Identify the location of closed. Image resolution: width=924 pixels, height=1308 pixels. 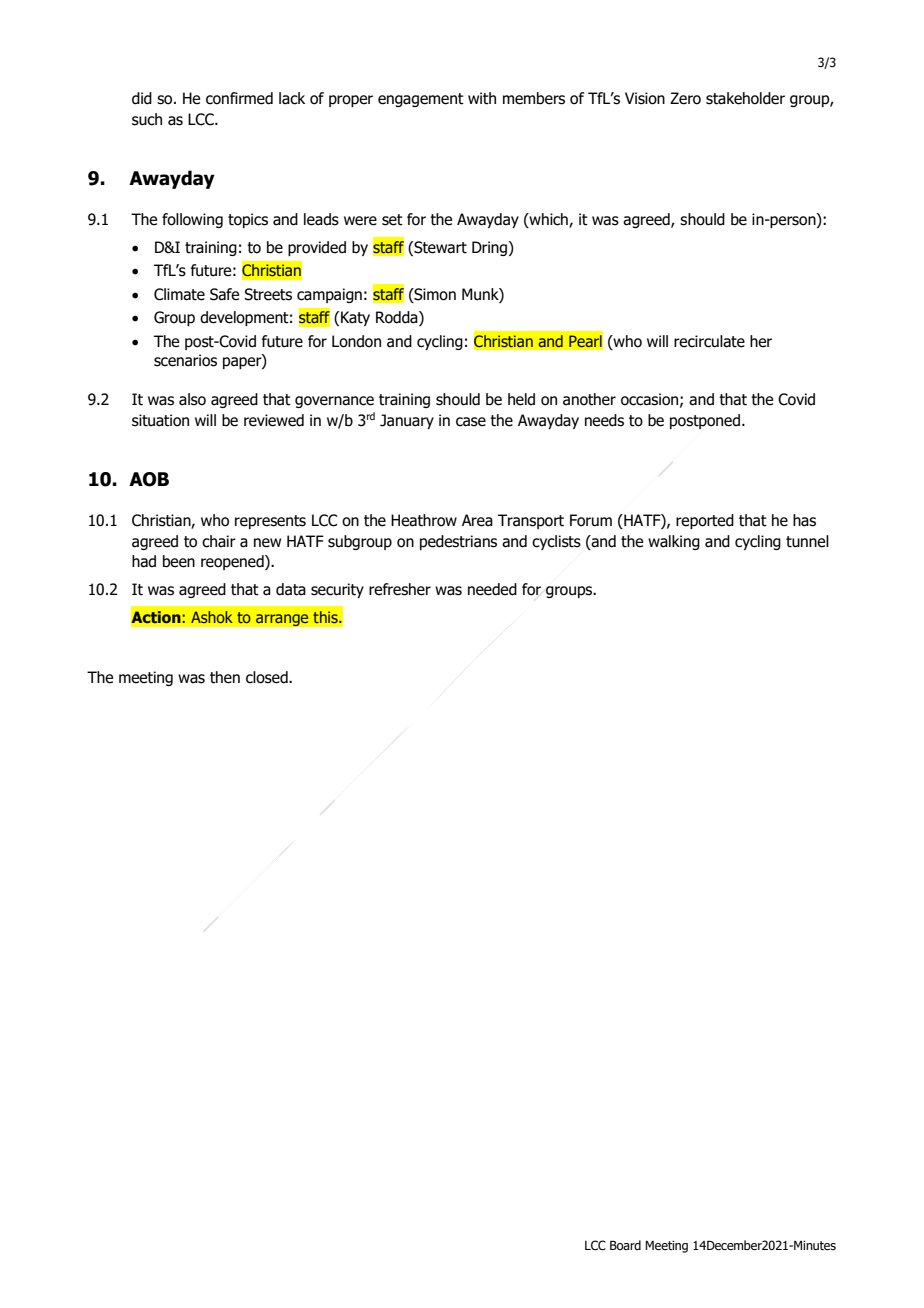
(268, 677).
